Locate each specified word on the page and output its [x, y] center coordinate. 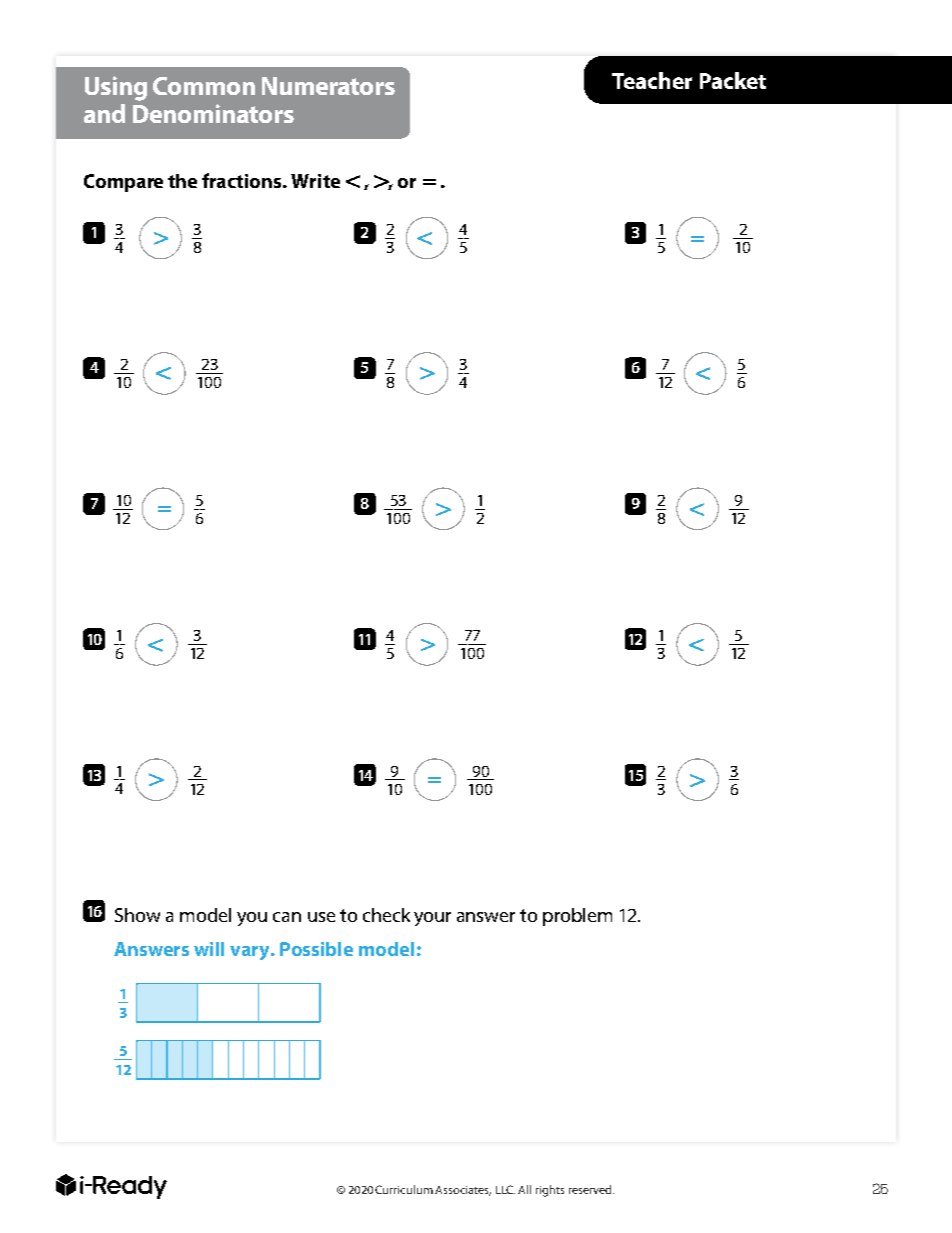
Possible [316, 949]
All [524, 1189]
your [432, 919]
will [209, 949]
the [182, 181]
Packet [733, 80]
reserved [591, 1189]
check [386, 915]
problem [577, 917]
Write [315, 181]
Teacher [652, 80]
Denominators [213, 113]
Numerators [328, 86]
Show [137, 915]
